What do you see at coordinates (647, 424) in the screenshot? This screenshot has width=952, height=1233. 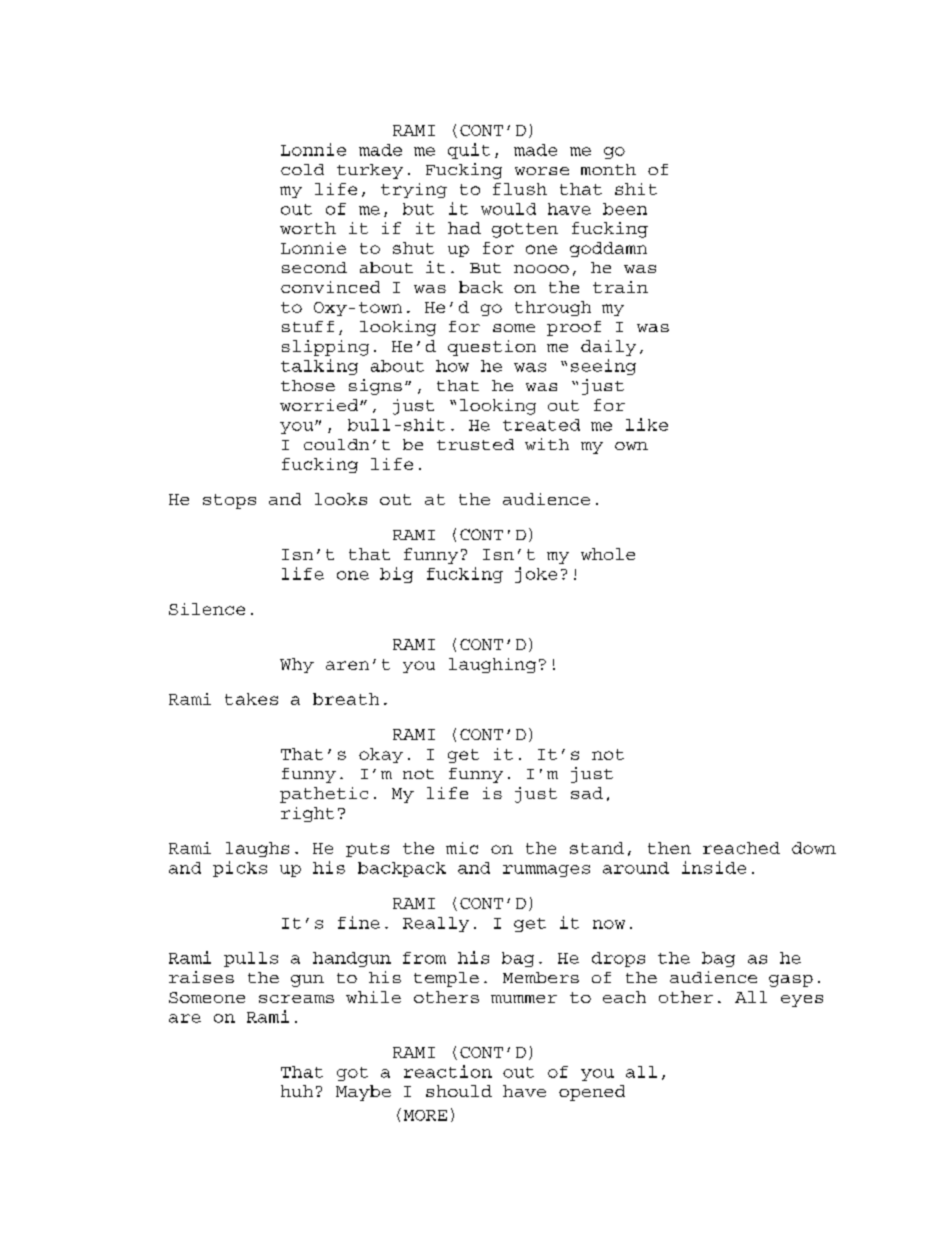 I see `like` at bounding box center [647, 424].
